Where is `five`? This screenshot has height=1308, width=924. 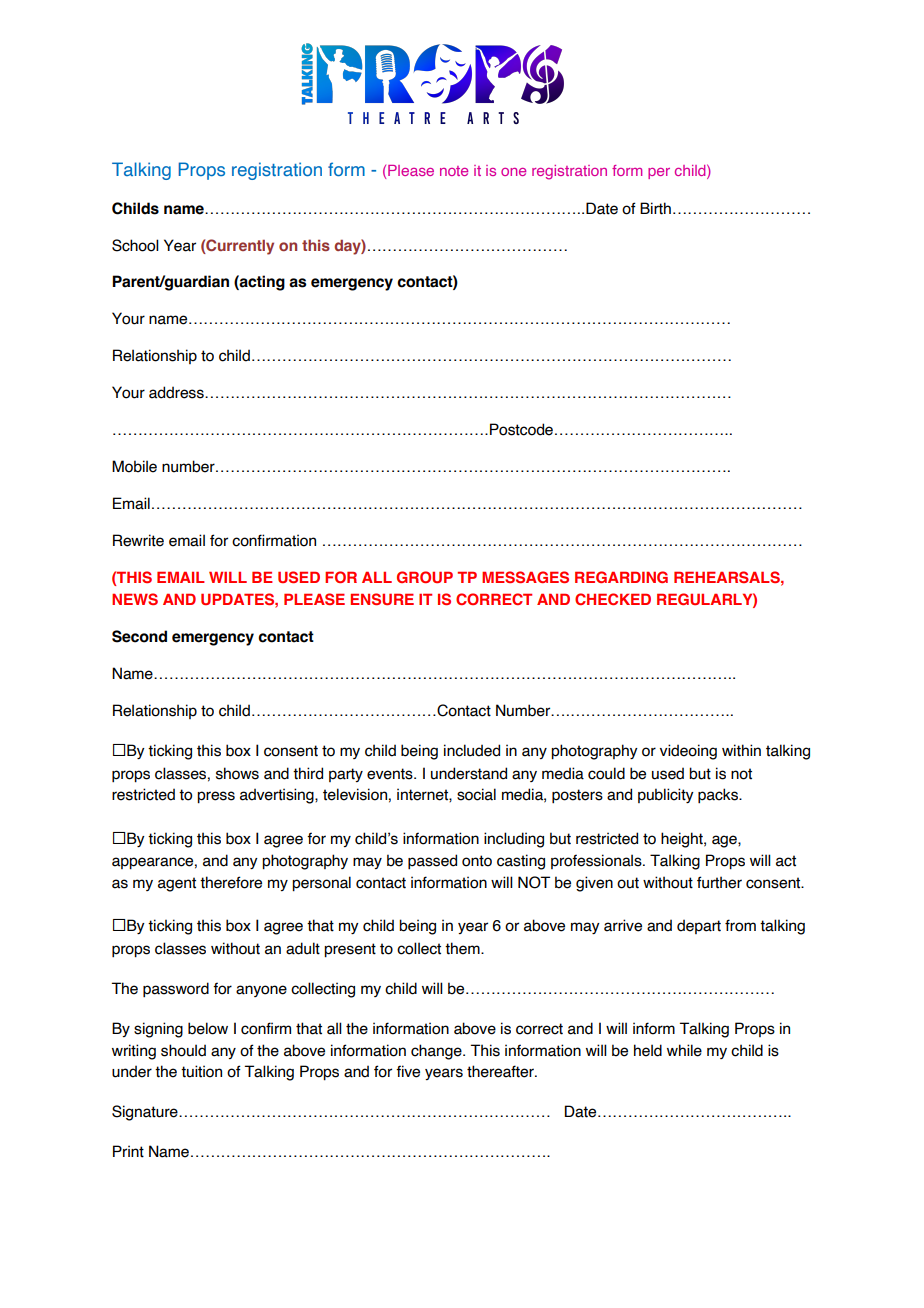
five is located at coordinates (408, 1071).
